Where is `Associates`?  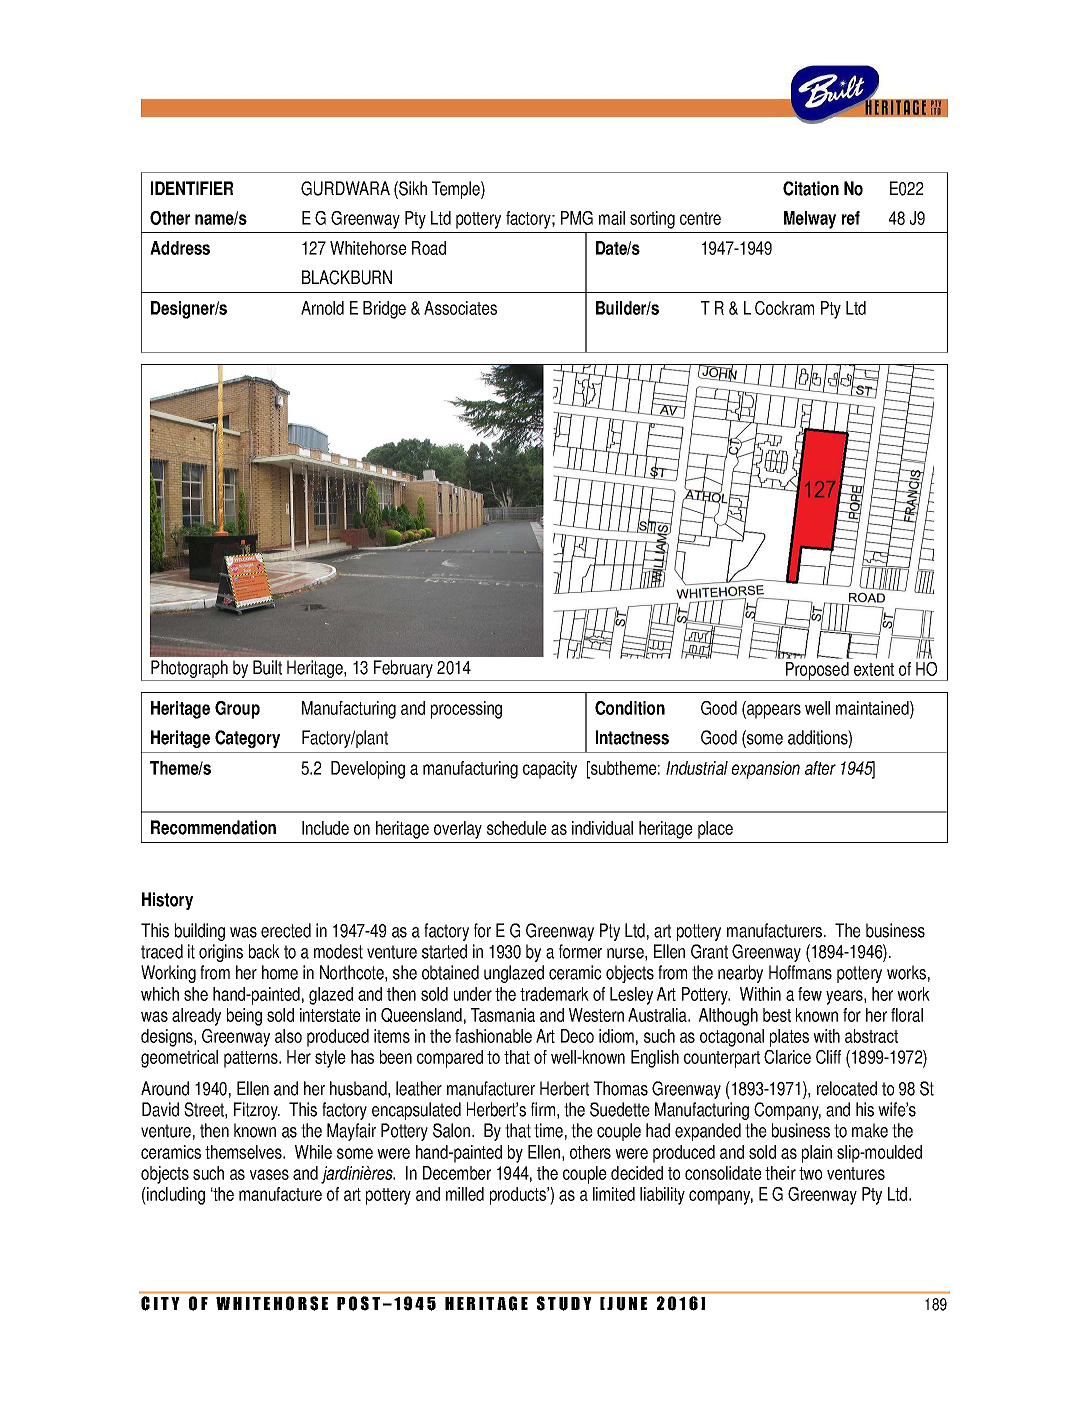 Associates is located at coordinates (460, 308).
